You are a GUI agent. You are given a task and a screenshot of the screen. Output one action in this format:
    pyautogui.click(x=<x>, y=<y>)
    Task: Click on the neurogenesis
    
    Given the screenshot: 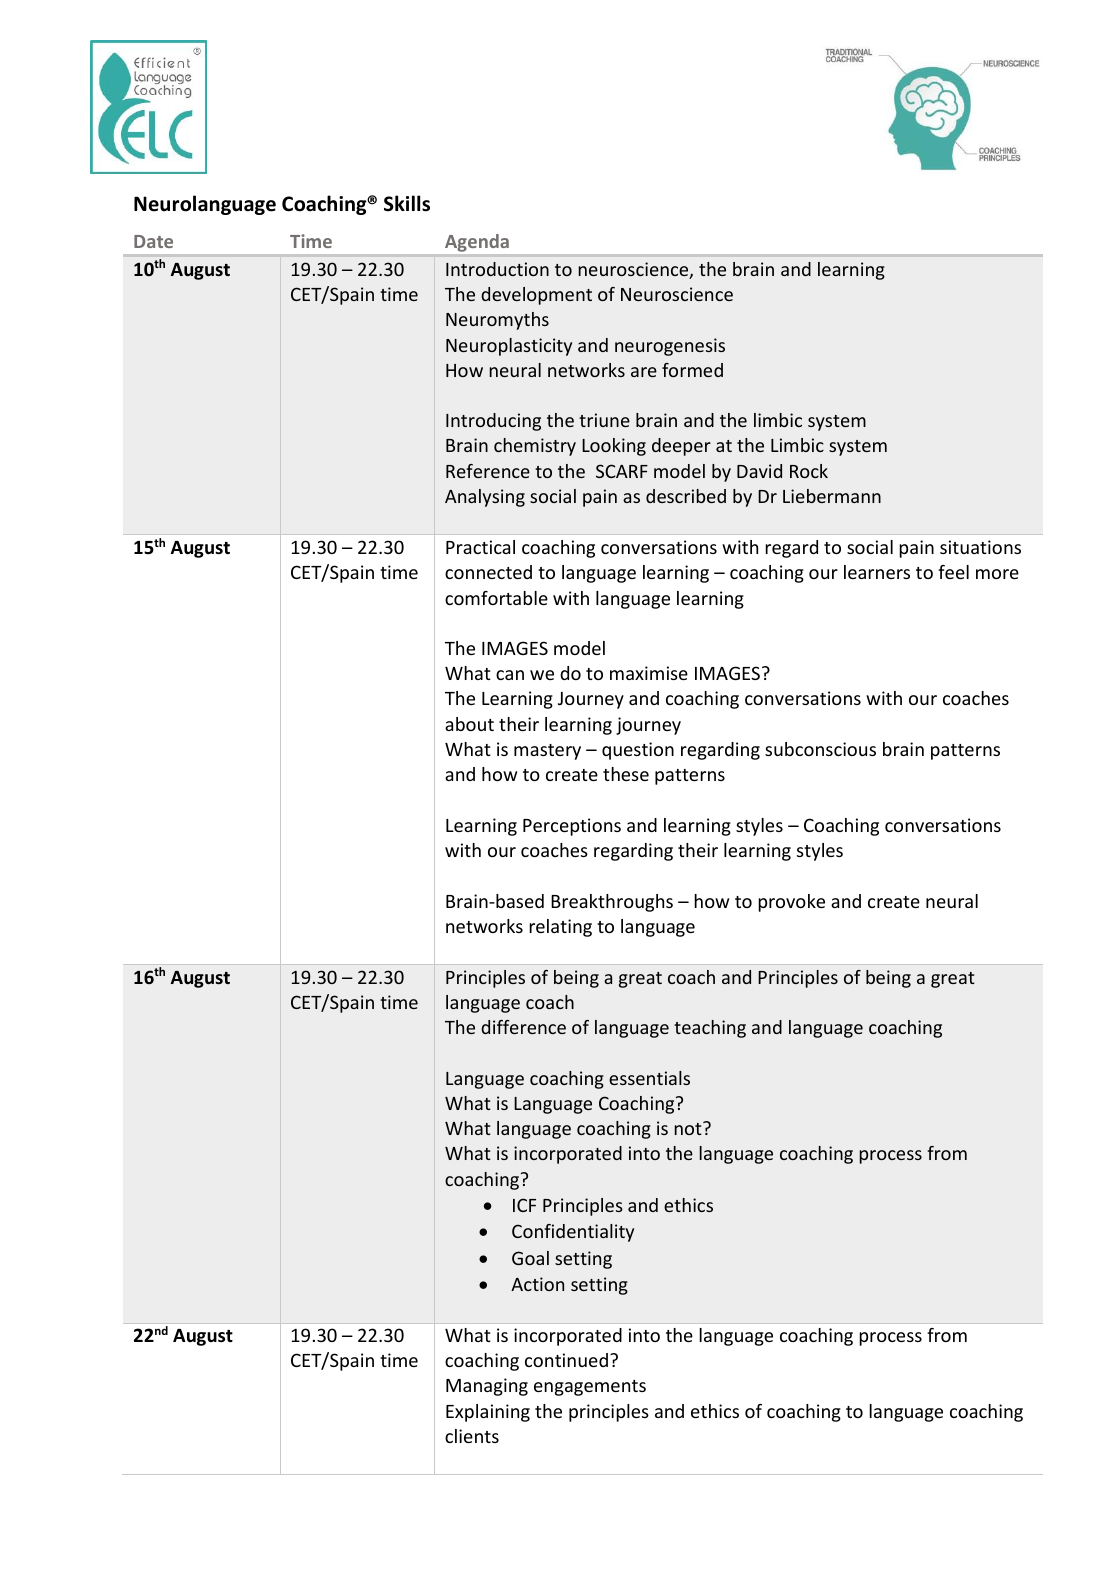 What is the action you would take?
    pyautogui.click(x=670, y=347)
